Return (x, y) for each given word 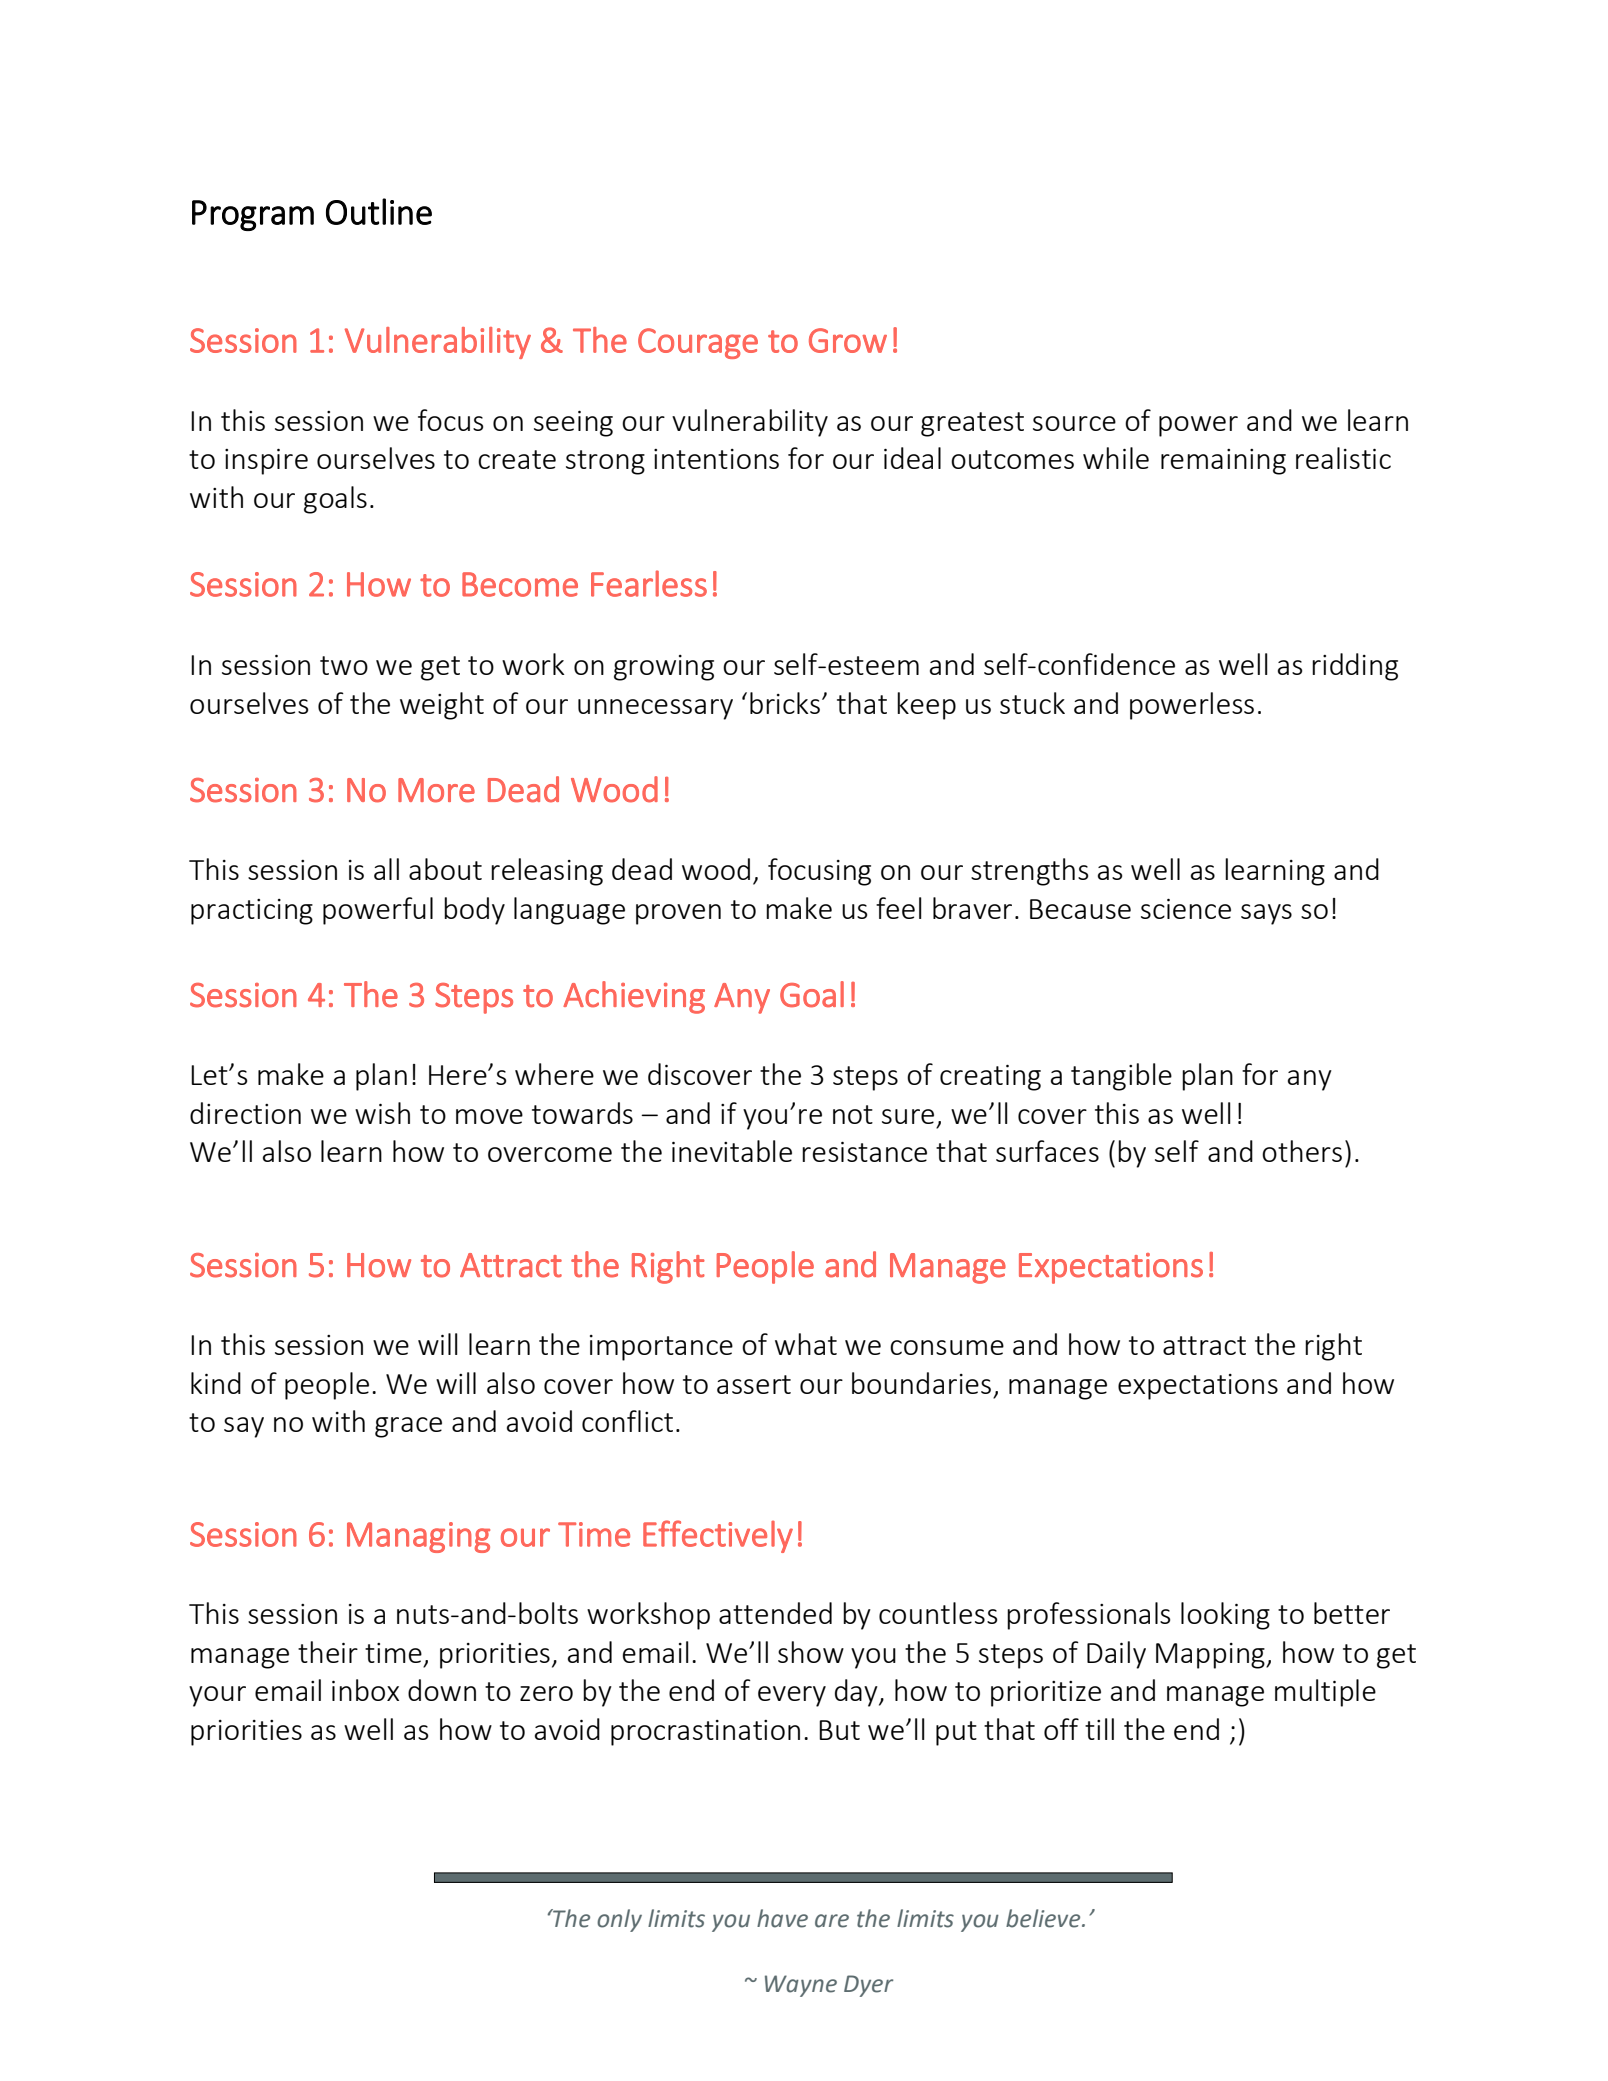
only (619, 1920)
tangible (1121, 1077)
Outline (379, 211)
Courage (698, 343)
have (782, 1918)
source (1074, 423)
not (853, 1114)
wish (382, 1113)
